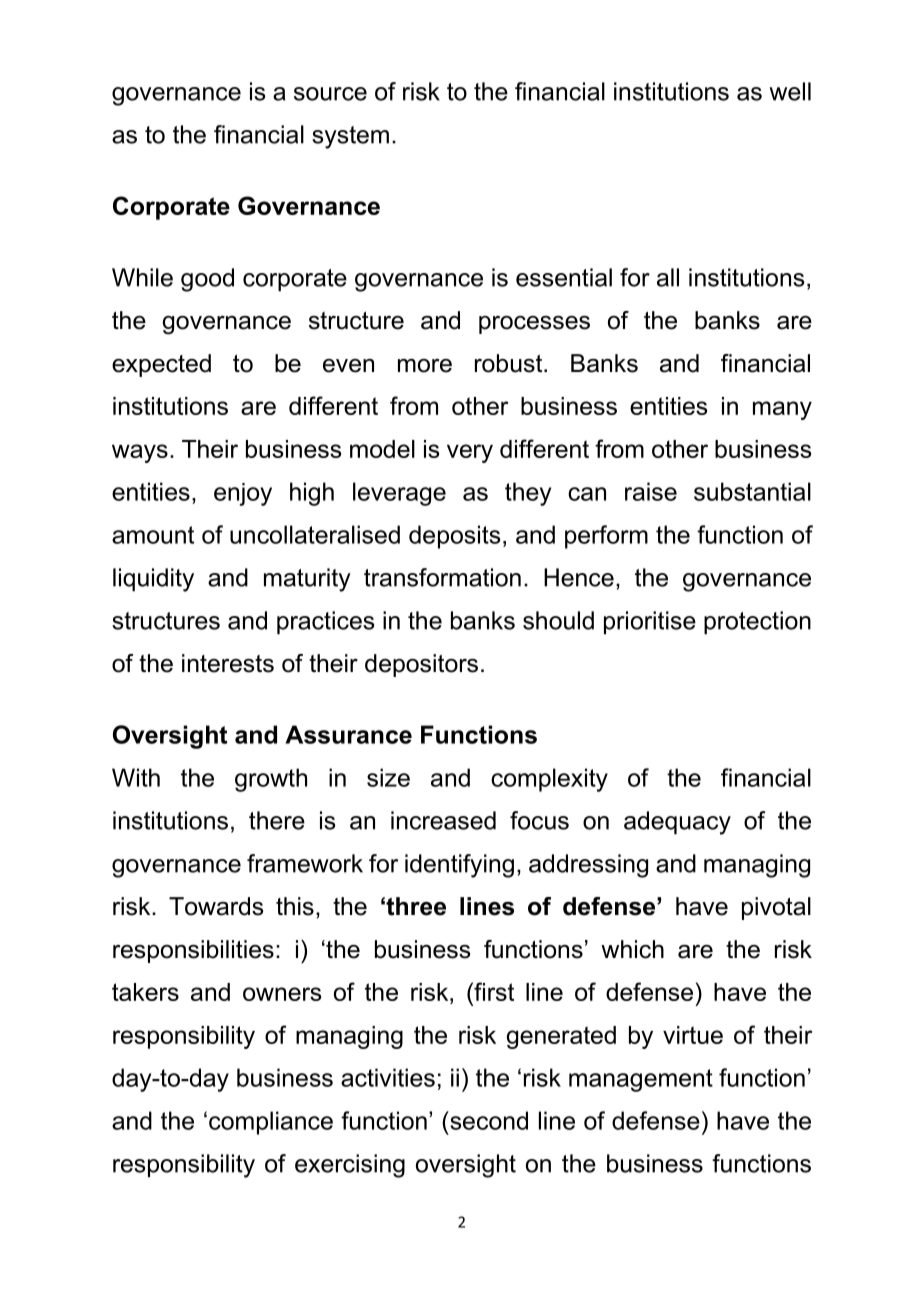 The width and height of the screenshot is (924, 1308). Describe the element at coordinates (790, 91) in the screenshot. I see `well` at that location.
